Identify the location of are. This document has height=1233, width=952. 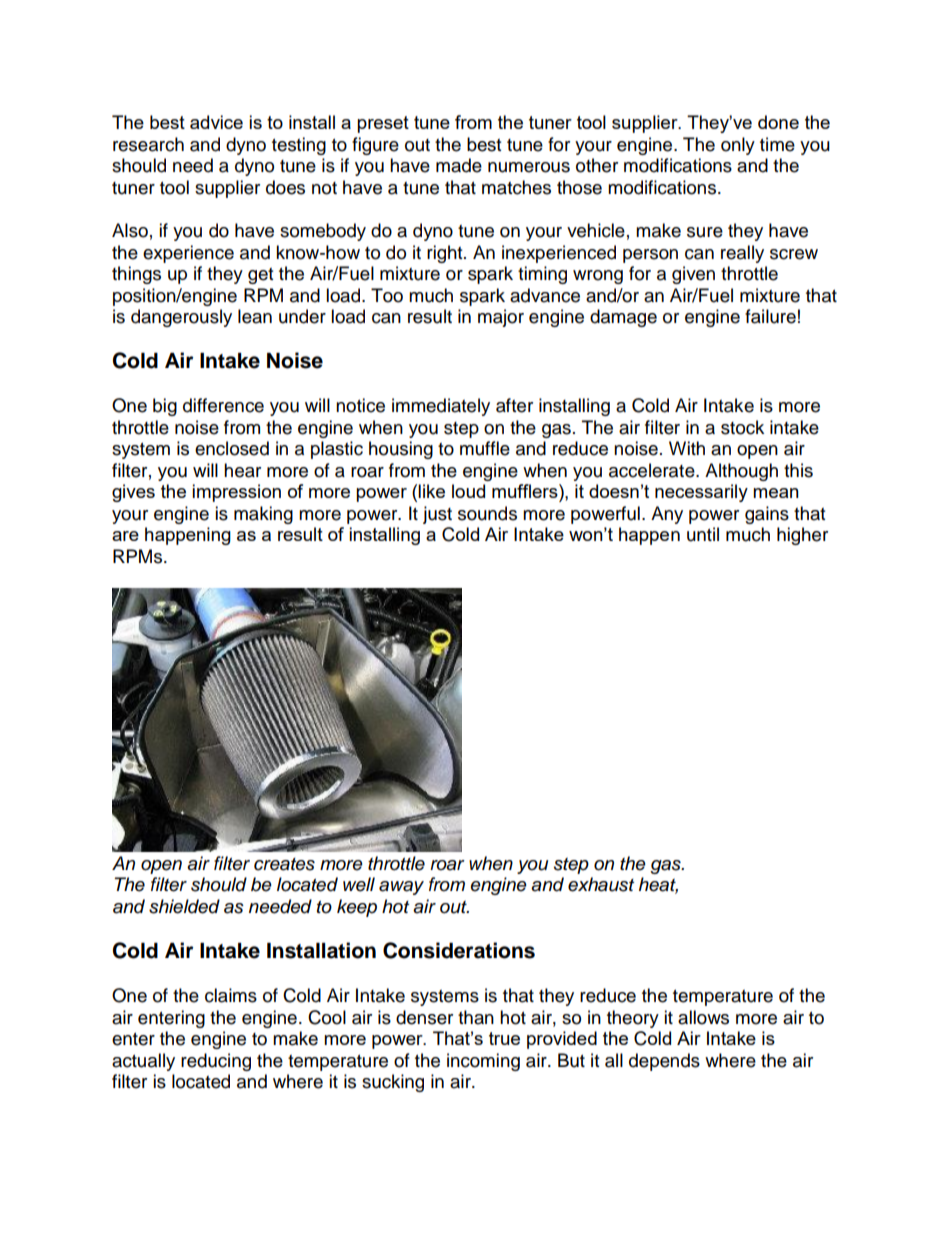
(125, 536).
